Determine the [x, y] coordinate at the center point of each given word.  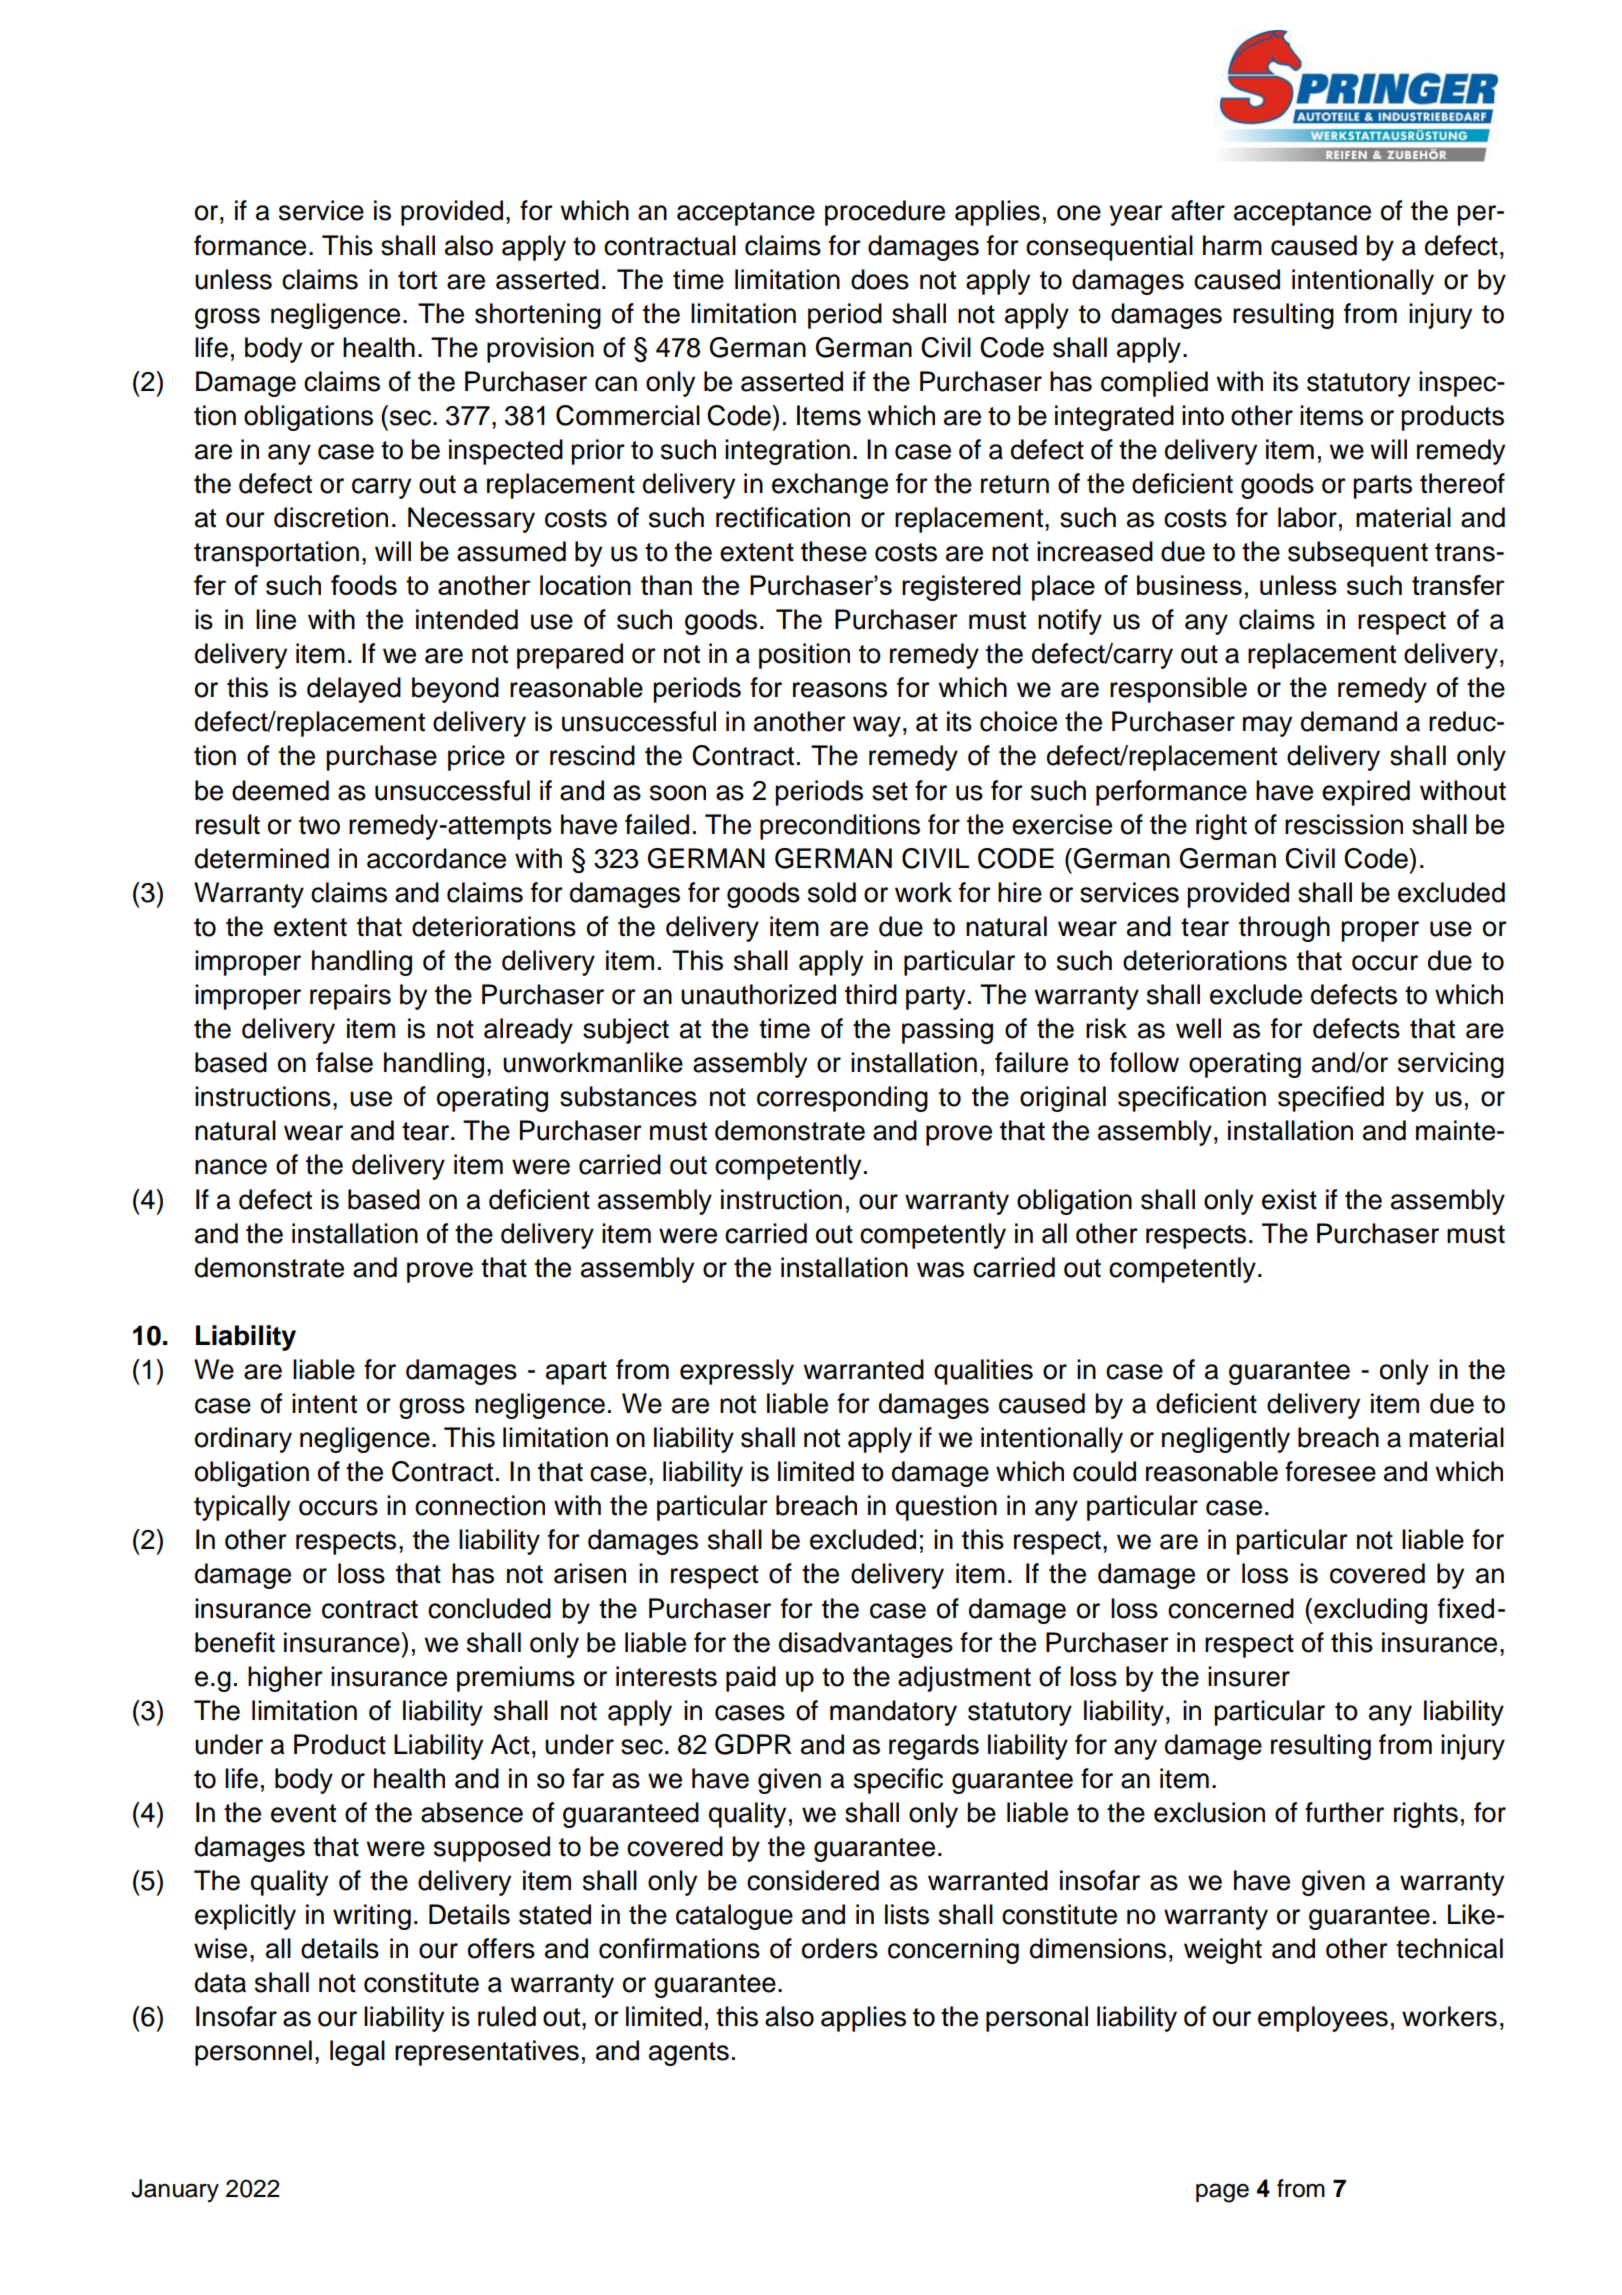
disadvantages [866, 1645]
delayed [354, 690]
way [877, 726]
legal [357, 2053]
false [344, 1062]
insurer [1249, 1676]
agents [689, 2054]
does [880, 279]
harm [1232, 245]
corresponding [842, 1099]
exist [1289, 1199]
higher [285, 1679]
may [1267, 726]
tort [417, 280]
